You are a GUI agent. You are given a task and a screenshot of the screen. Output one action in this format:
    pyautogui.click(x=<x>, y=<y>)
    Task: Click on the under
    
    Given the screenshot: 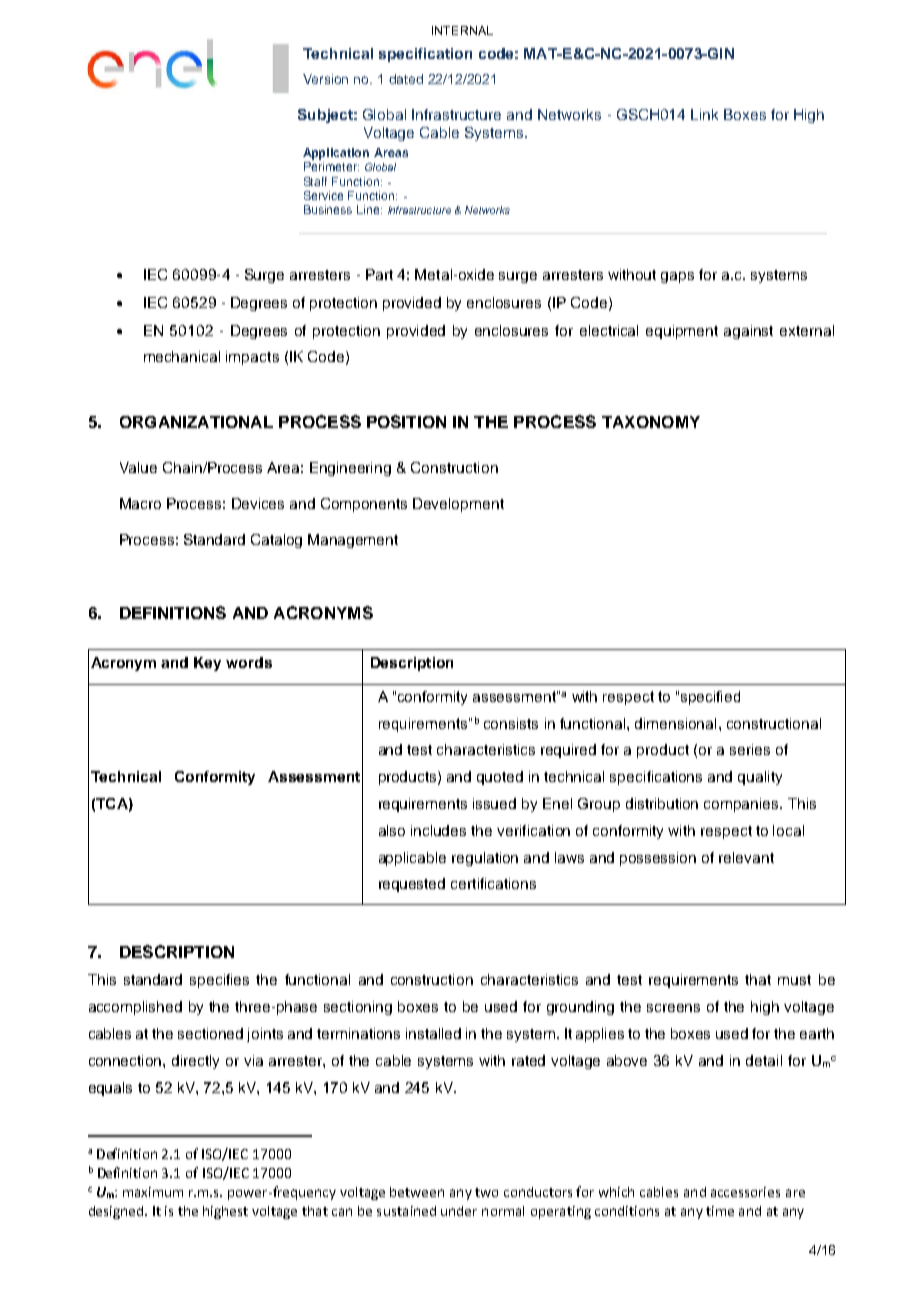 What is the action you would take?
    pyautogui.click(x=459, y=1211)
